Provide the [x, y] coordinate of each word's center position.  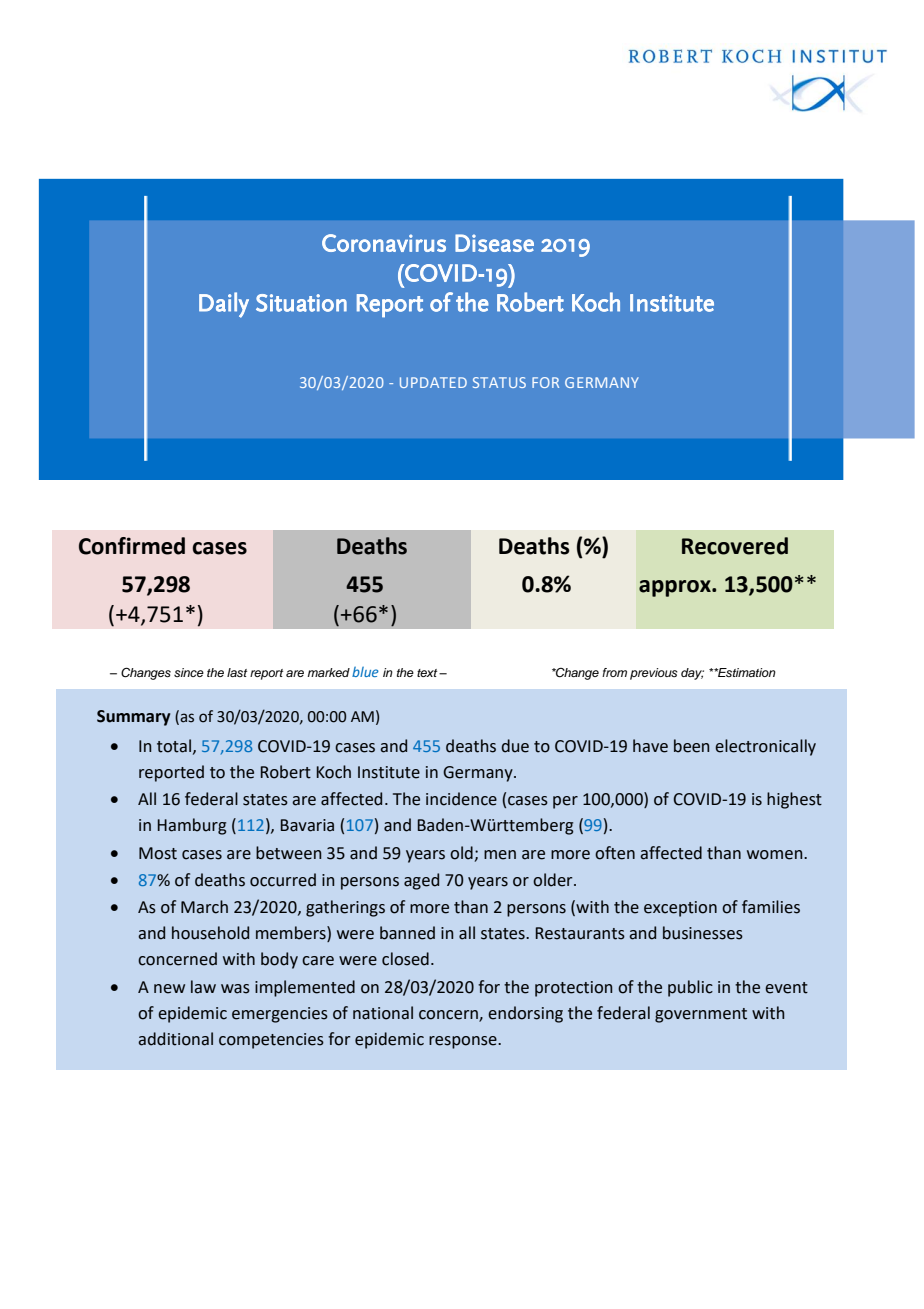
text [428, 673]
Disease [494, 243]
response [464, 1042]
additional [175, 1039]
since [189, 672]
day [692, 674]
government [701, 1015]
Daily [224, 305]
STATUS [499, 382]
